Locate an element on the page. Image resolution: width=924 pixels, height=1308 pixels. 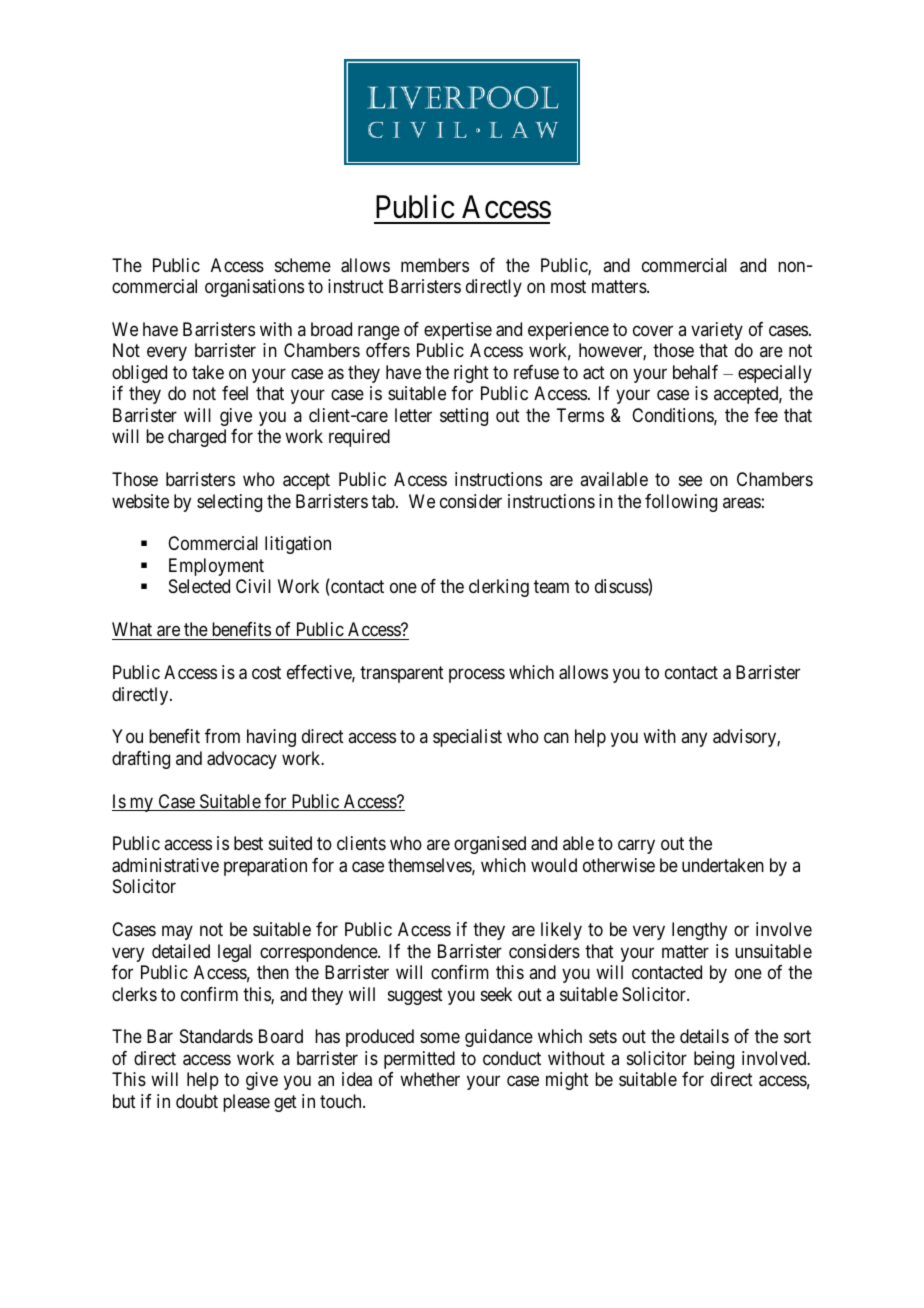
doubt is located at coordinates (197, 1101).
